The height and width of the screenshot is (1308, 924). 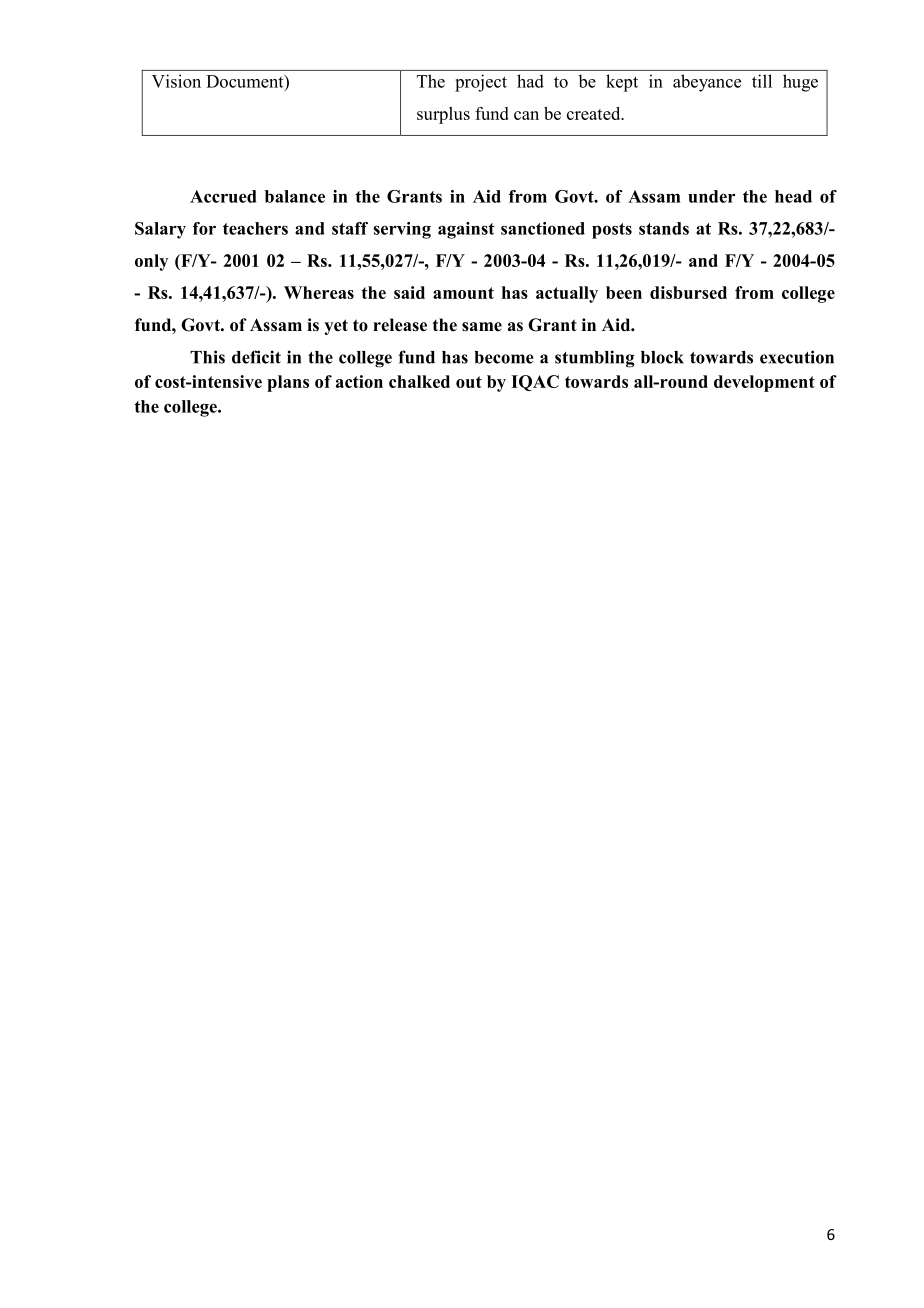 I want to click on development, so click(x=764, y=383).
